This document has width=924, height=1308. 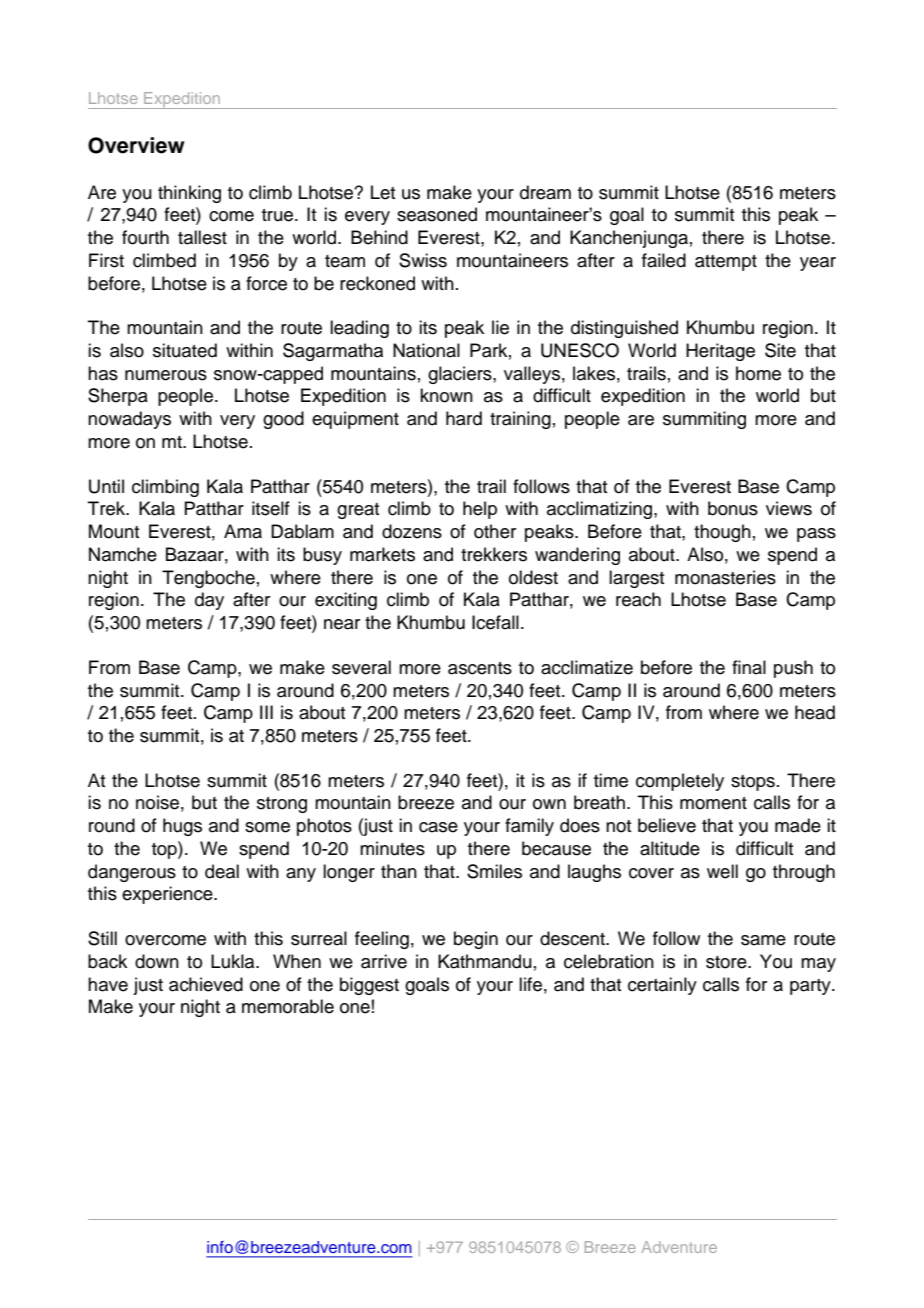 I want to click on oldest, so click(x=533, y=577).
